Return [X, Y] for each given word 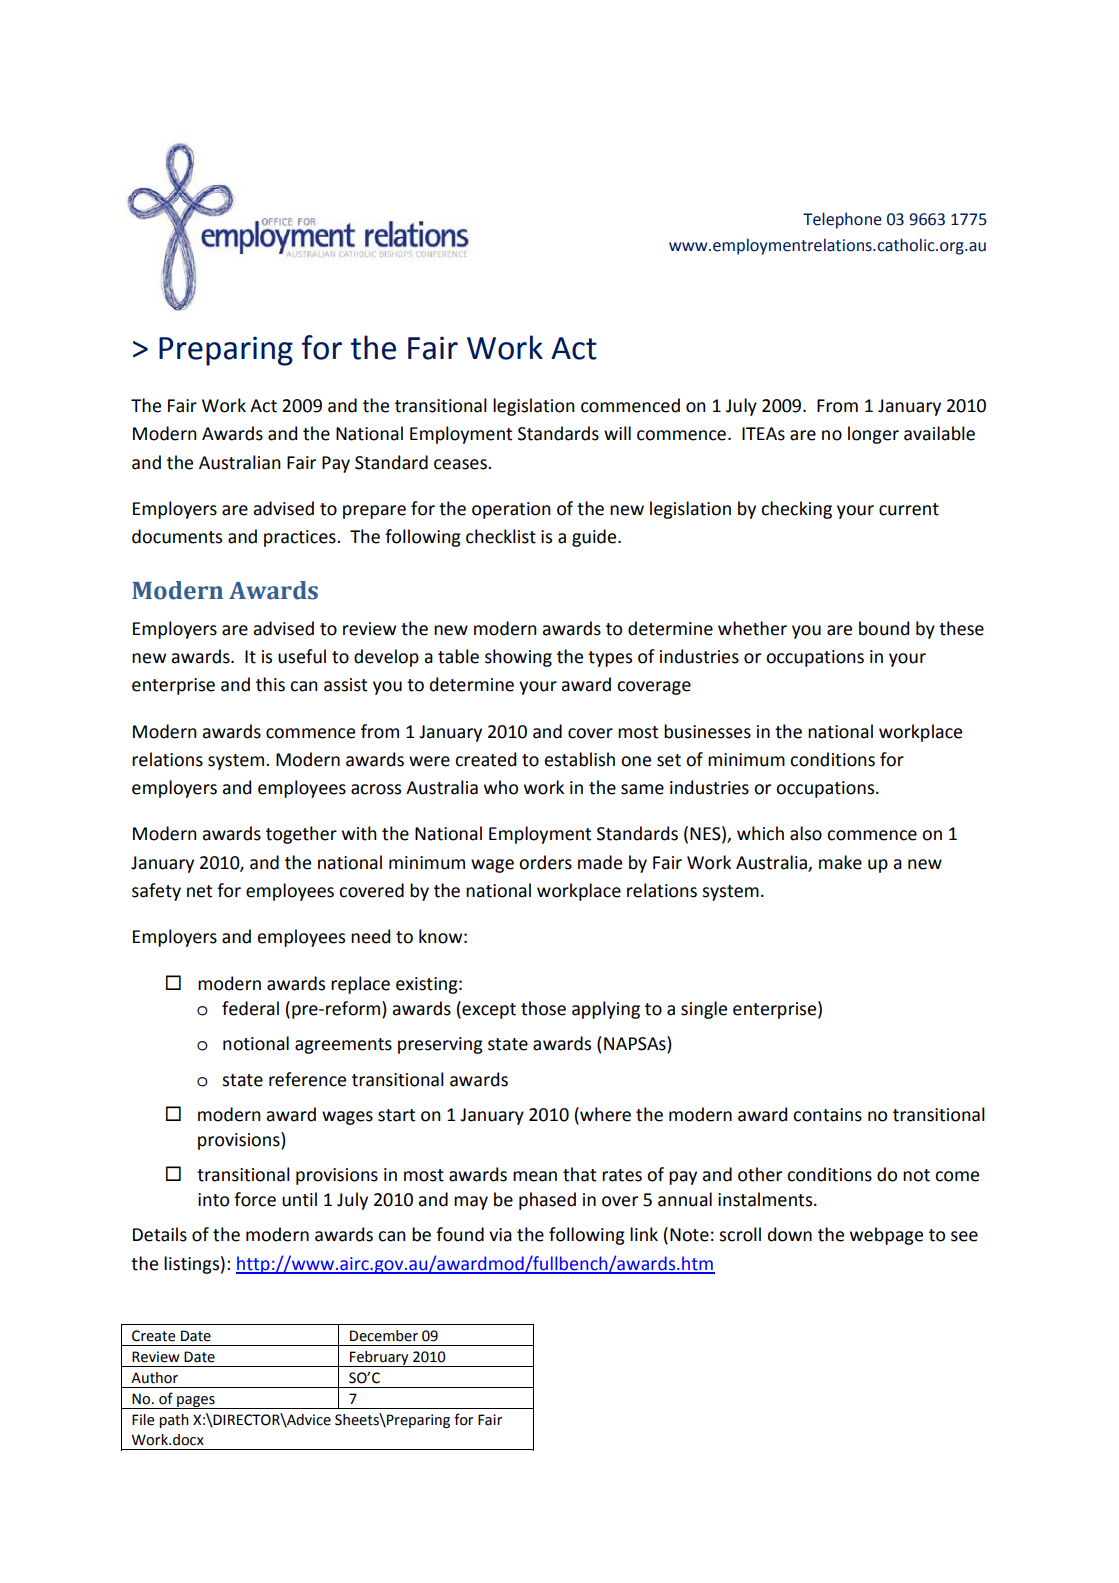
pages [196, 1402]
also [806, 833]
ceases [461, 464]
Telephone [842, 220]
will [617, 433]
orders [545, 862]
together [301, 835]
